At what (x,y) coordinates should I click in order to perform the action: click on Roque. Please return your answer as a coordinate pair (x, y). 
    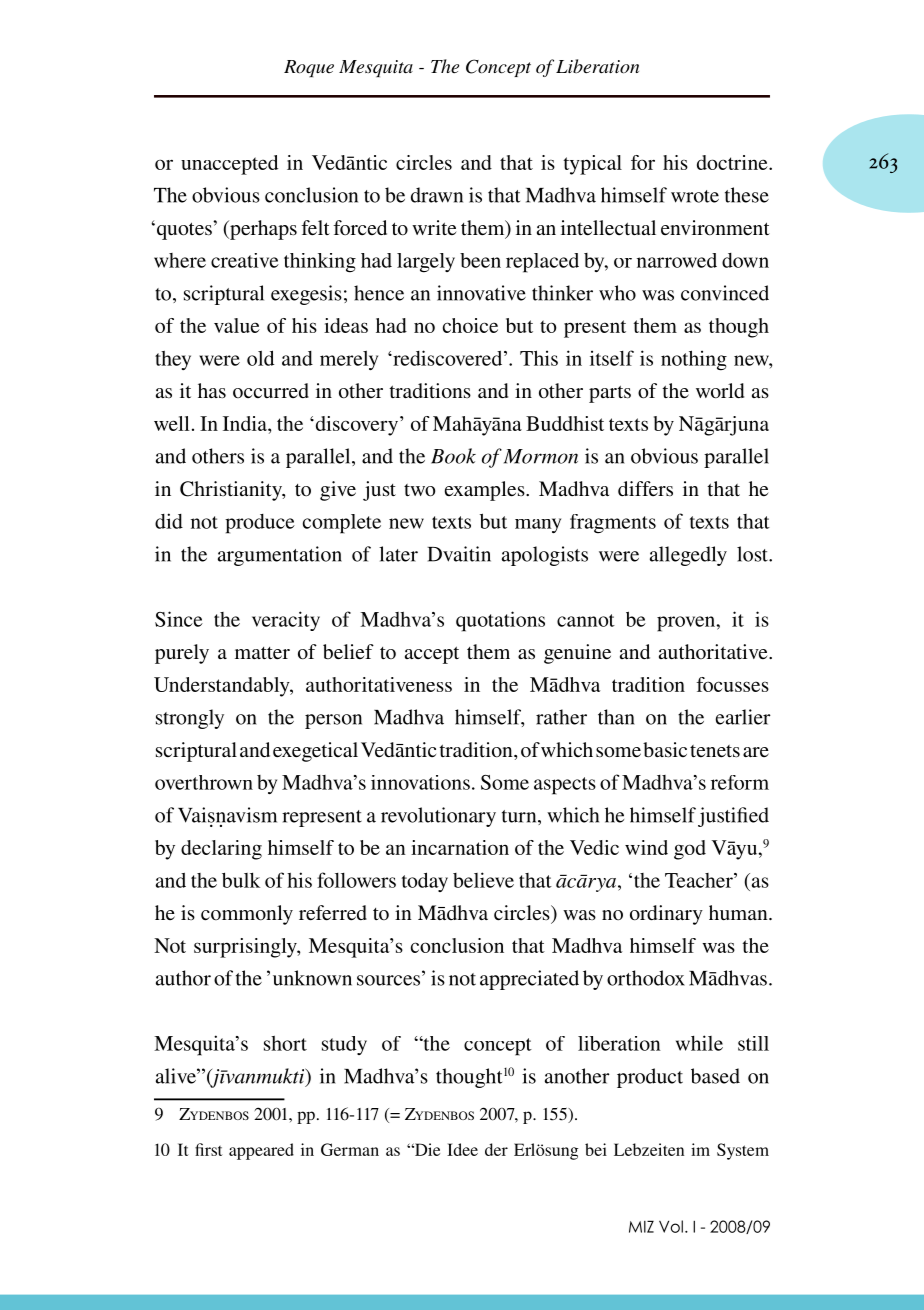
    Looking at the image, I should click on (309, 68).
